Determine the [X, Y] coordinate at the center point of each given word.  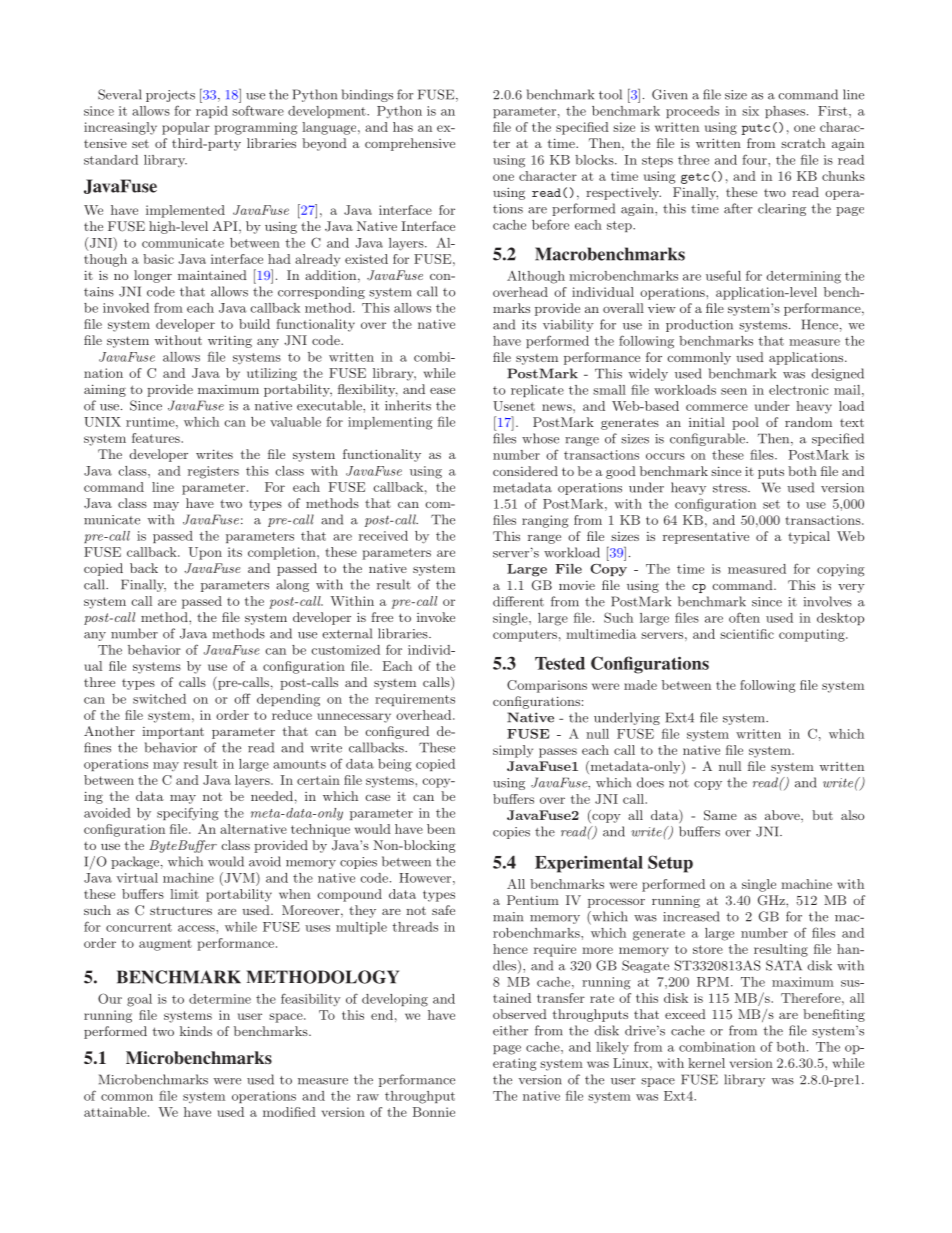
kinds [196, 1031]
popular [186, 128]
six [750, 111]
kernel [706, 1063]
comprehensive [410, 144]
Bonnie [434, 1112]
